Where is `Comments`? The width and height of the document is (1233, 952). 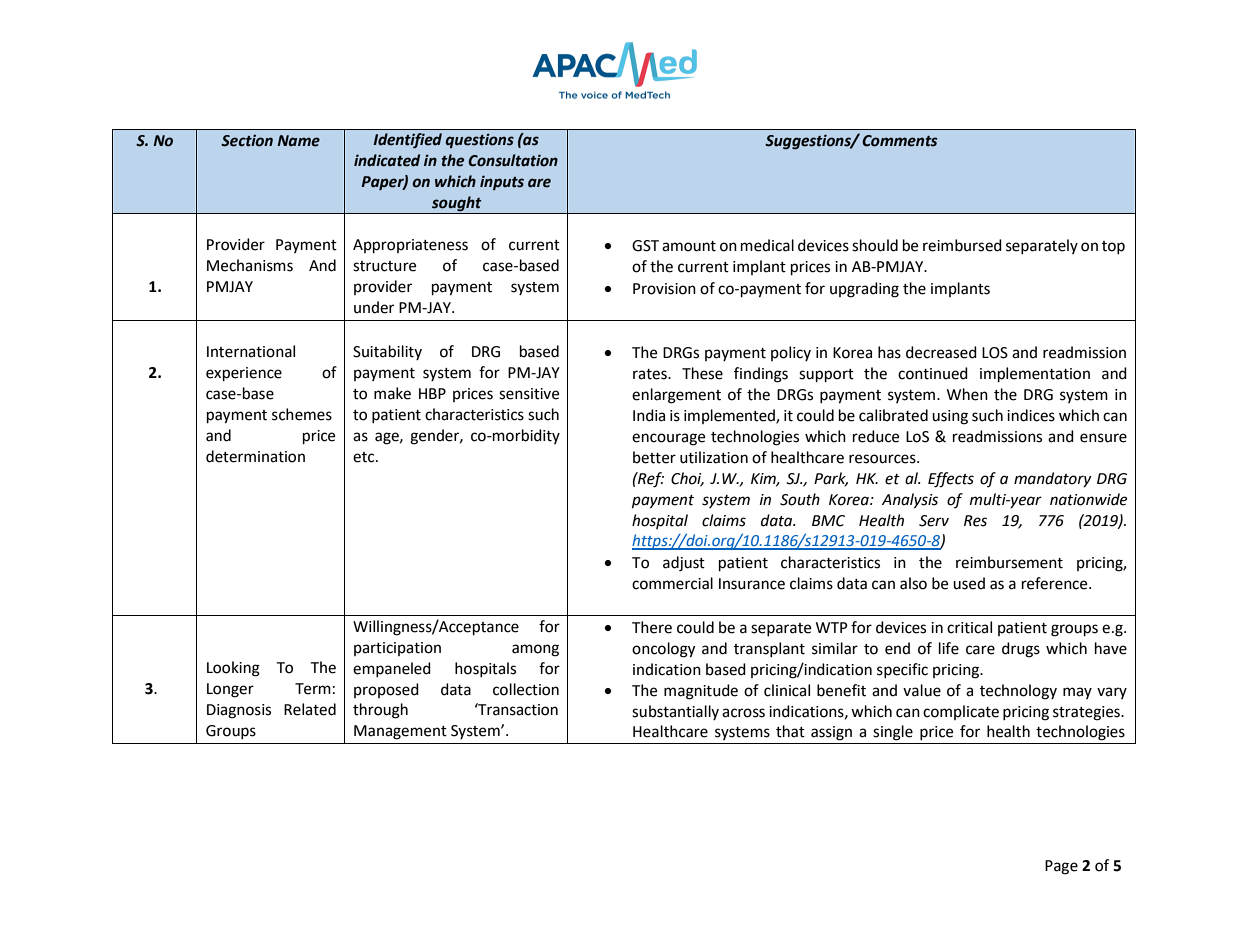 Comments is located at coordinates (899, 141).
